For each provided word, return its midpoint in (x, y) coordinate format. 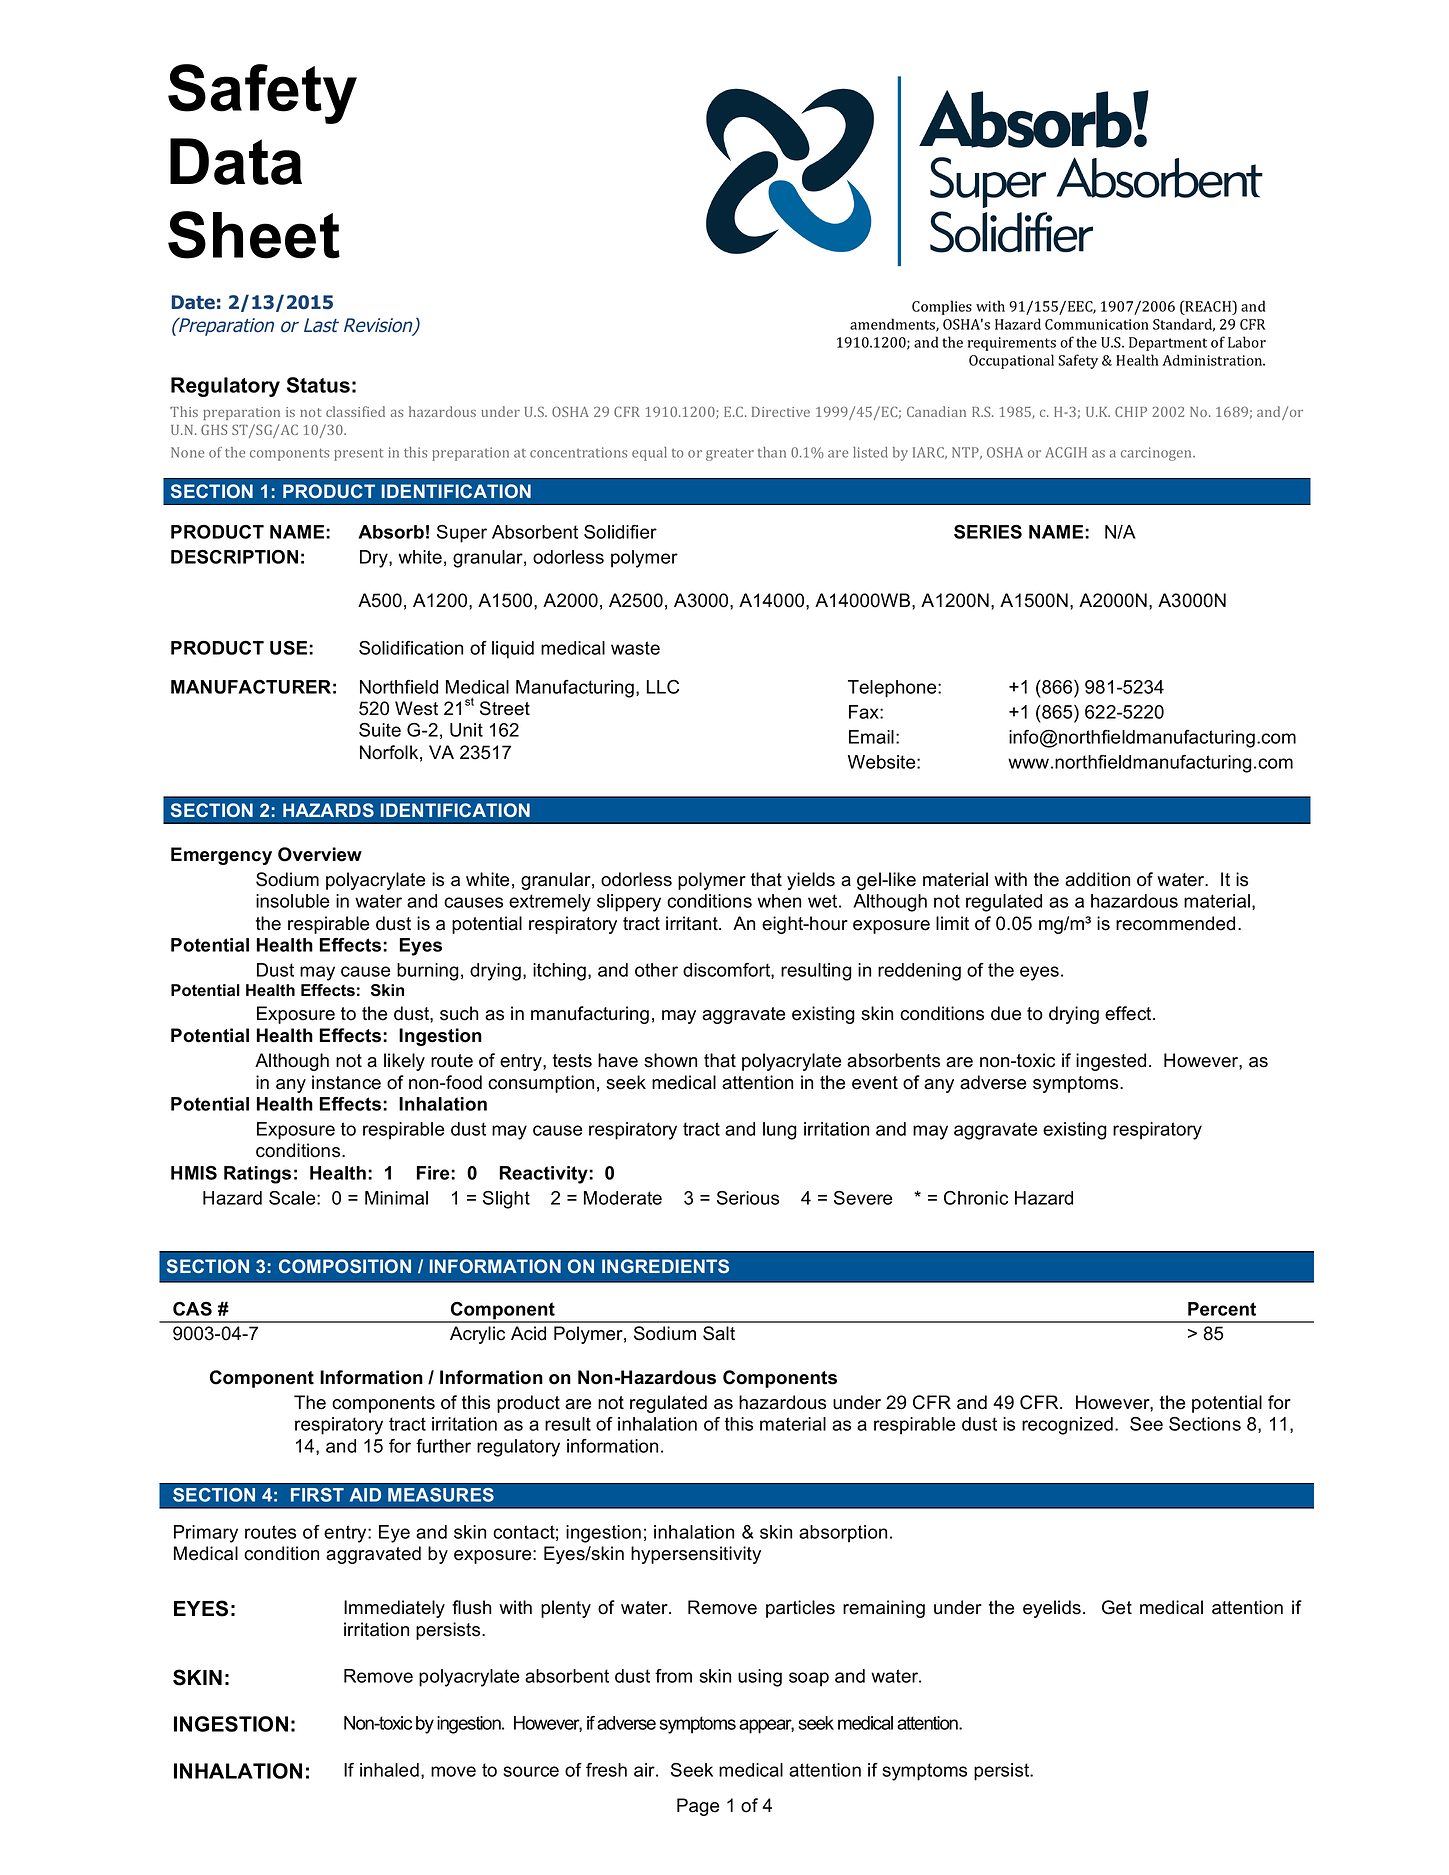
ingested (1111, 1062)
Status (318, 385)
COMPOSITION (345, 1266)
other (656, 970)
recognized (1067, 1426)
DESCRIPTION (234, 557)
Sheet (254, 235)
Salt (719, 1333)
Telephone (893, 689)
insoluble (292, 901)
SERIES (988, 532)
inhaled (389, 1770)
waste (635, 648)
